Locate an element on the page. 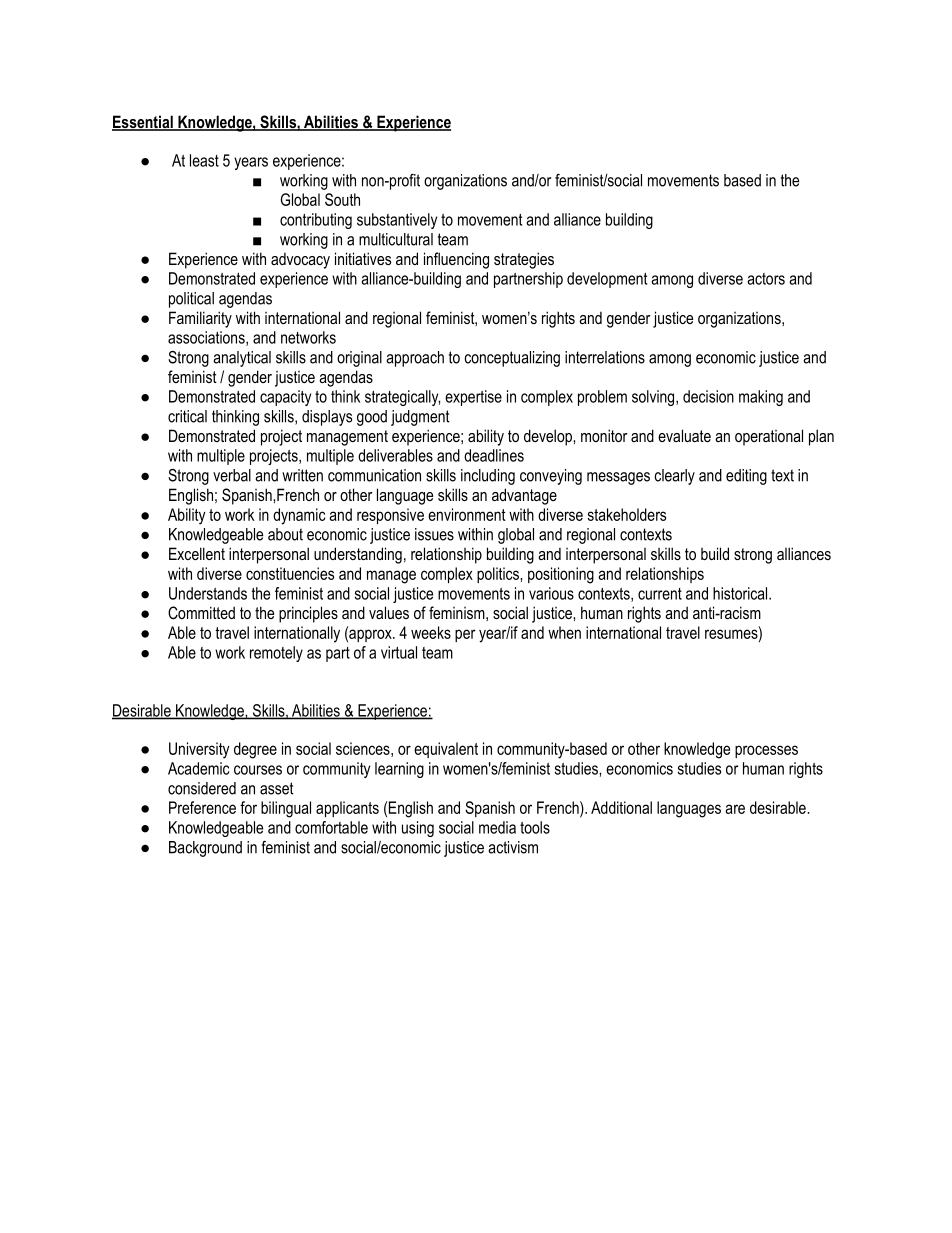  Preference is located at coordinates (202, 807).
